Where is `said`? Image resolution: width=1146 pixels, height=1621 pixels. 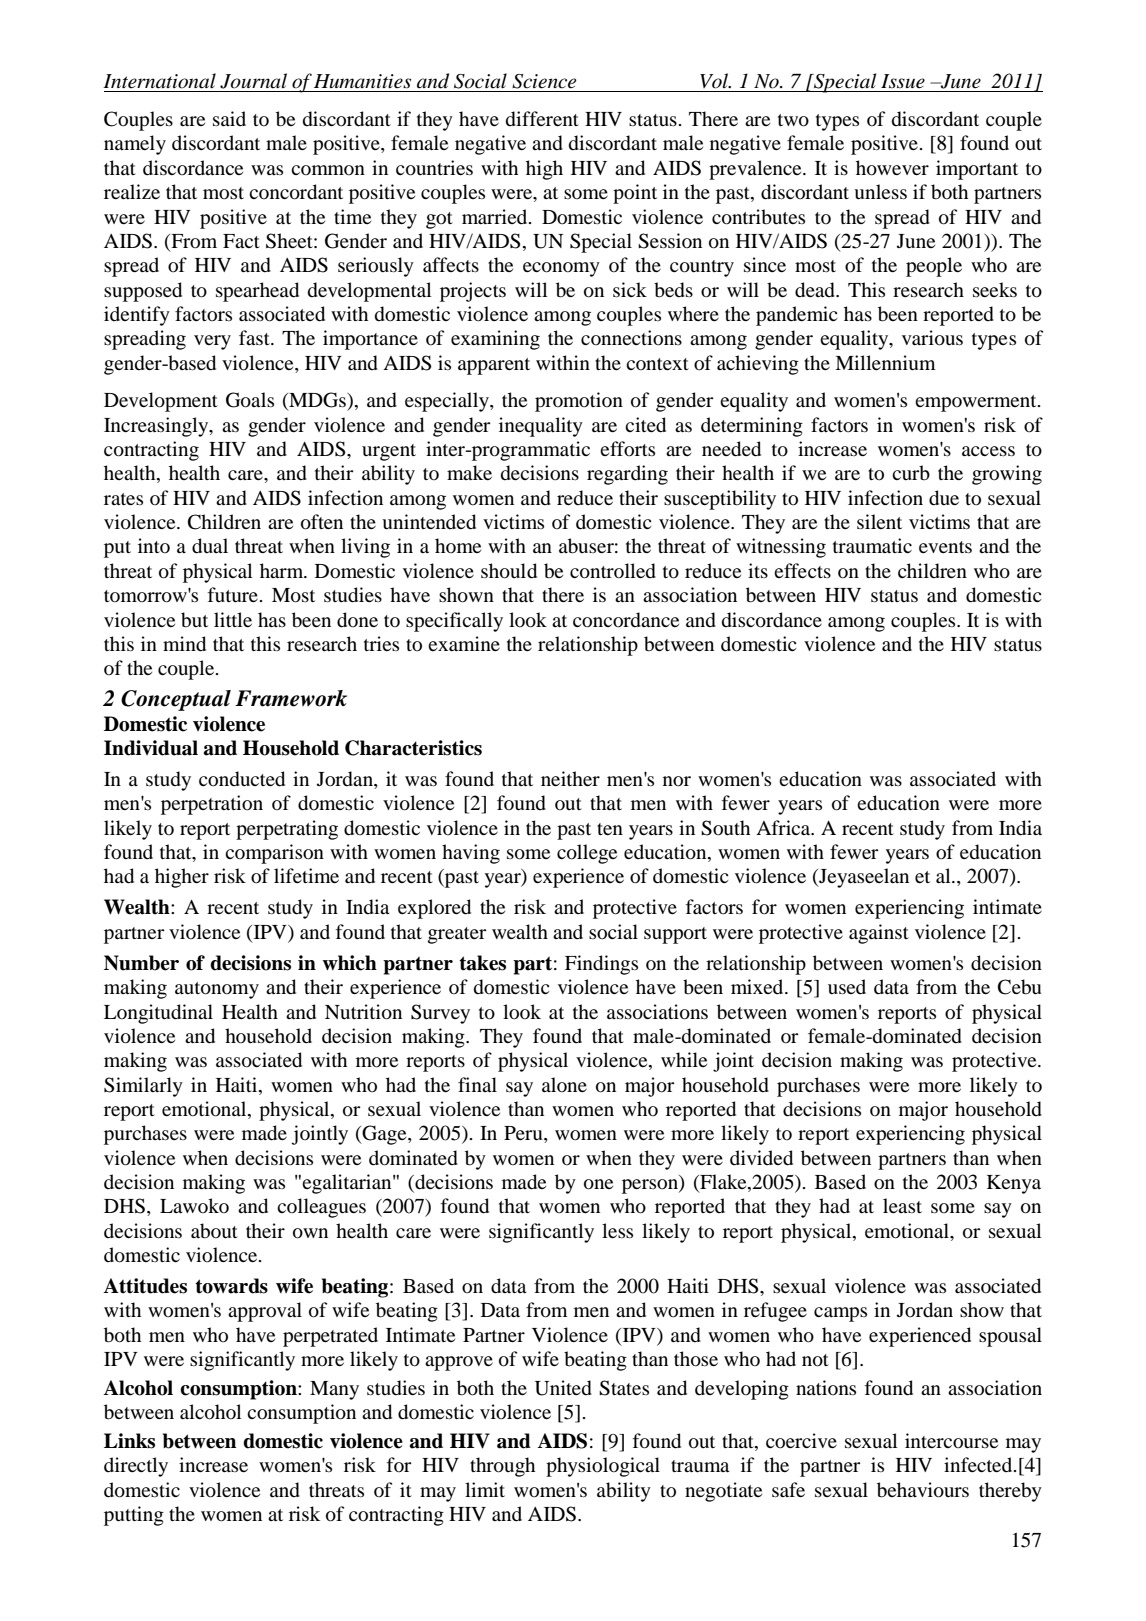 said is located at coordinates (229, 118).
